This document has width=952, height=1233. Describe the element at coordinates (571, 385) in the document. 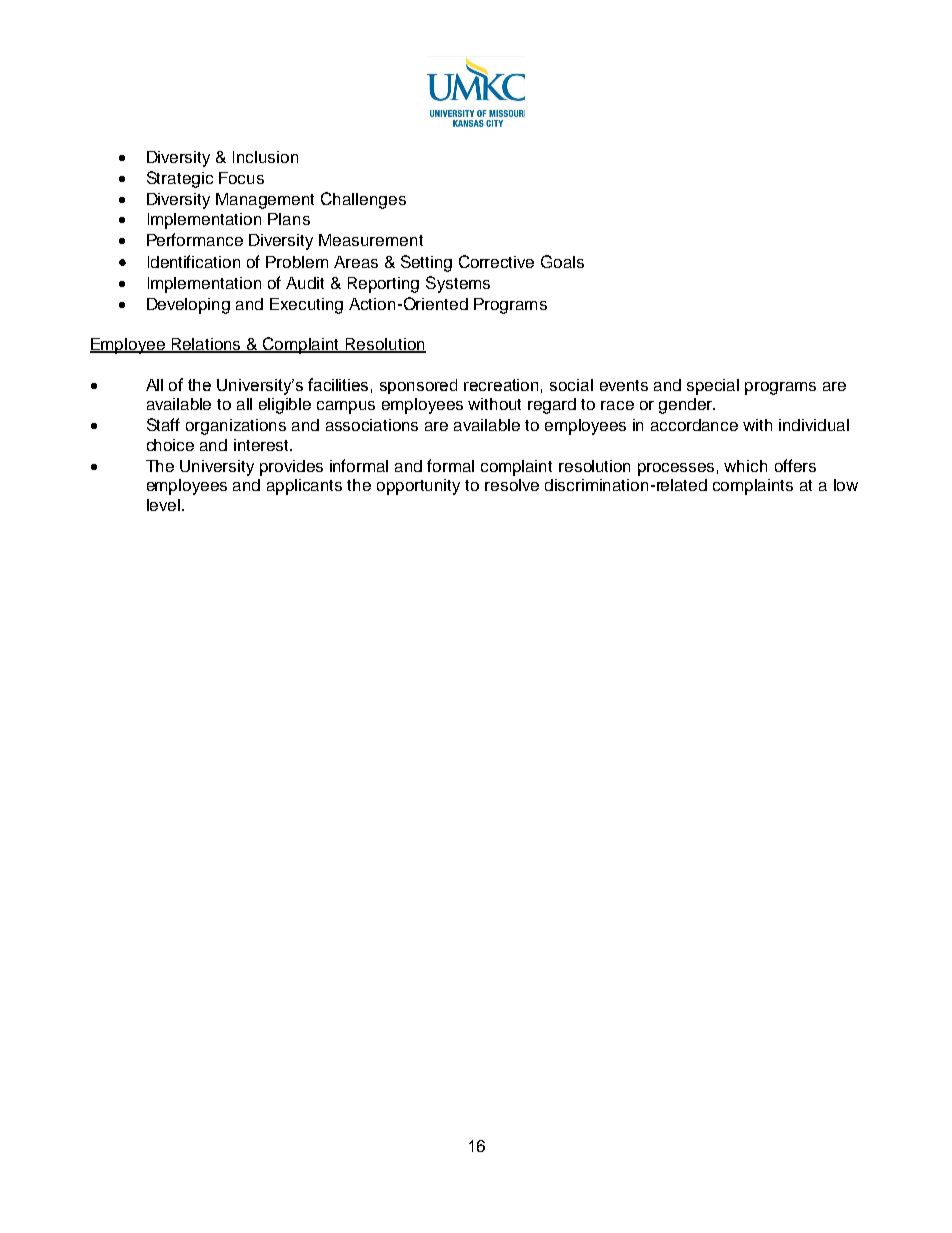

I see `social` at that location.
